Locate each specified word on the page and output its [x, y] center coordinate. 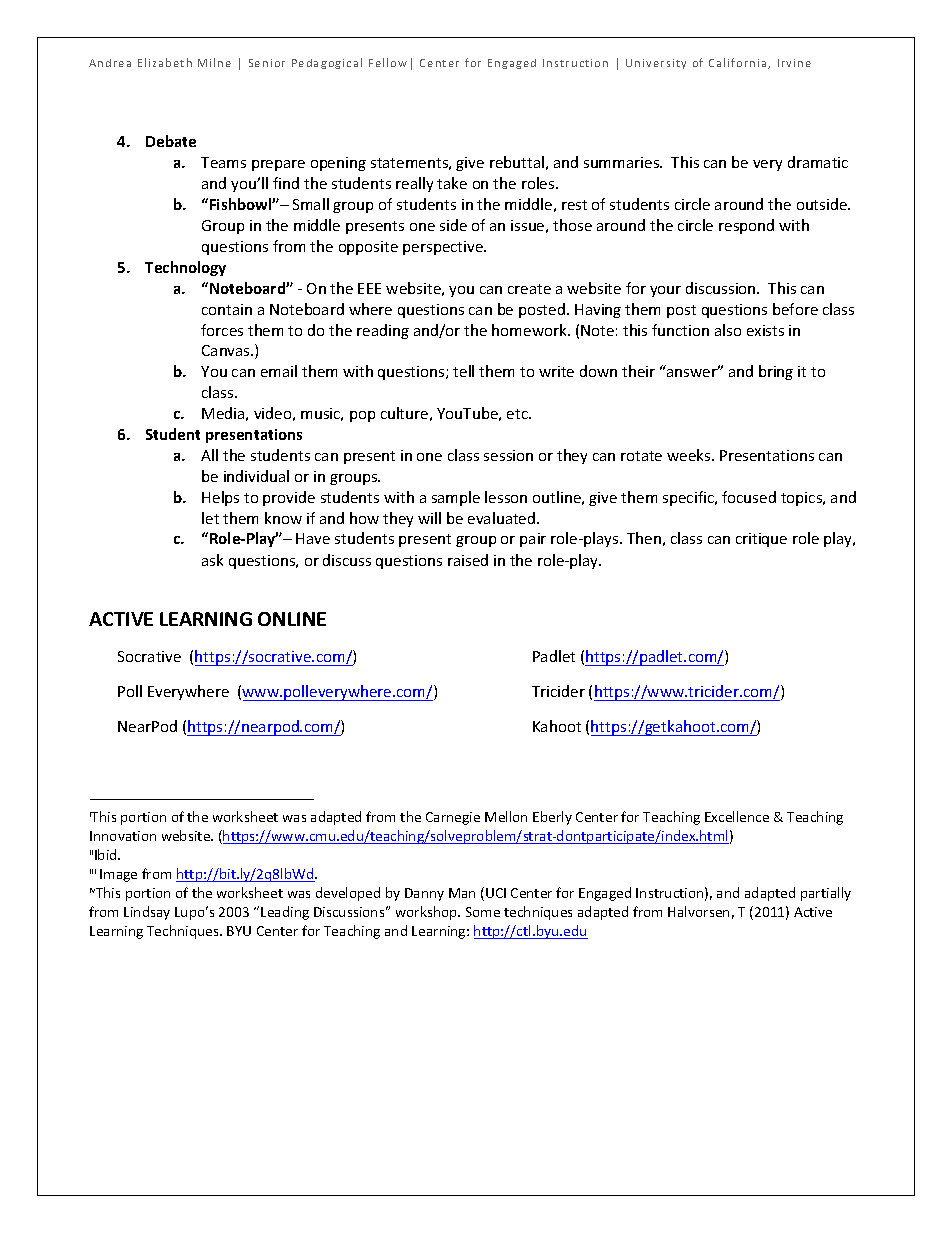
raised [468, 560]
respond [746, 226]
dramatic [818, 162]
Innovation [123, 836]
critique [761, 540]
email [279, 371]
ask [212, 560]
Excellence [737, 816]
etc [518, 414]
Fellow [388, 62]
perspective [444, 248]
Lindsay [147, 913]
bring [776, 372]
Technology [185, 268]
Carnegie [453, 818]
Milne [214, 62]
